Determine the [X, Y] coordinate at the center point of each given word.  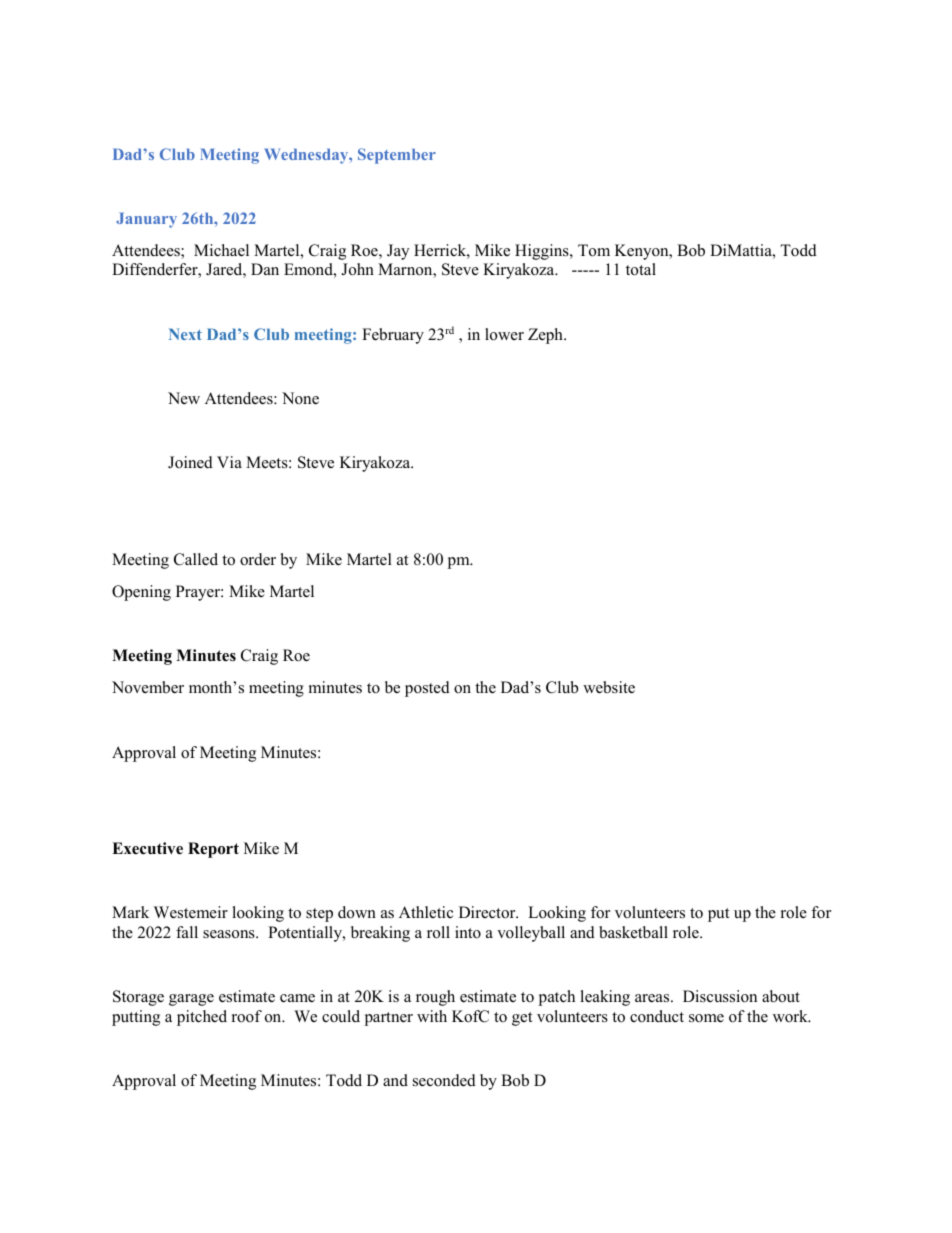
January [146, 220]
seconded [444, 1080]
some [706, 1018]
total [641, 269]
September [397, 156]
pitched [202, 1018]
